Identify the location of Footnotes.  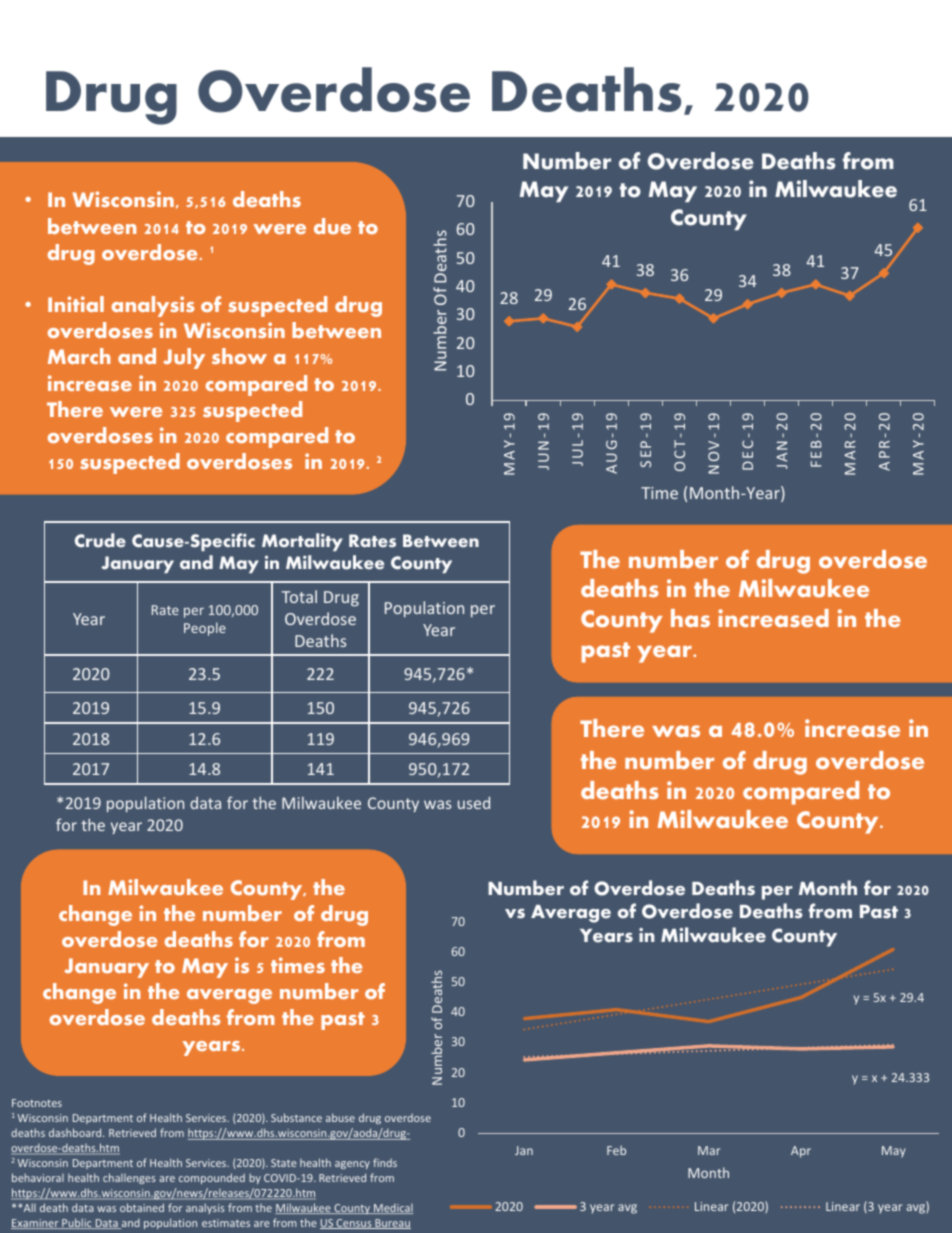
(37, 1103).
